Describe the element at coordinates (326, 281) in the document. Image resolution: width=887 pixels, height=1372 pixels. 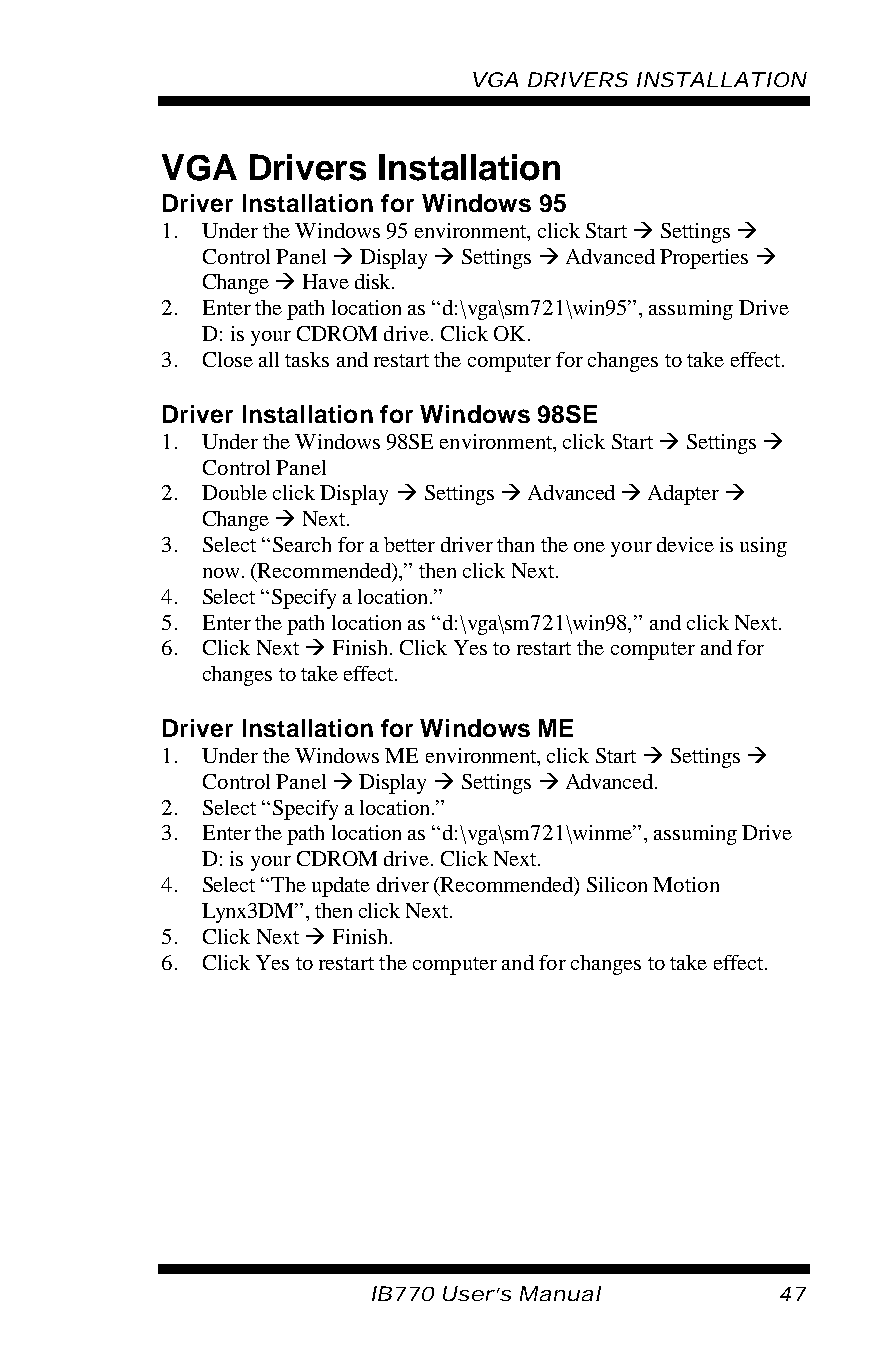
I see `Have` at that location.
